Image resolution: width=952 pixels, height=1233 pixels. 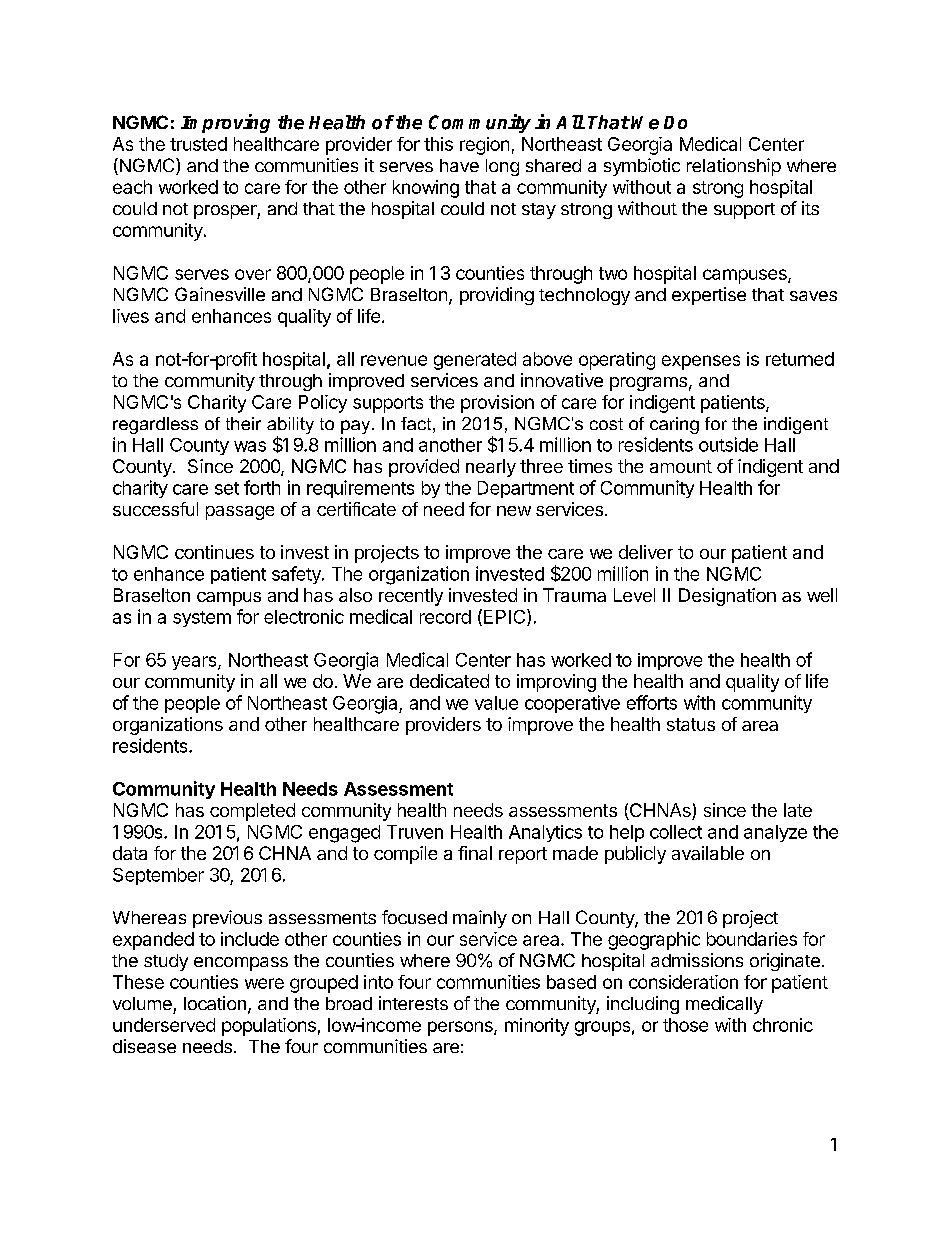 What do you see at coordinates (252, 812) in the image?
I see `completed` at bounding box center [252, 812].
